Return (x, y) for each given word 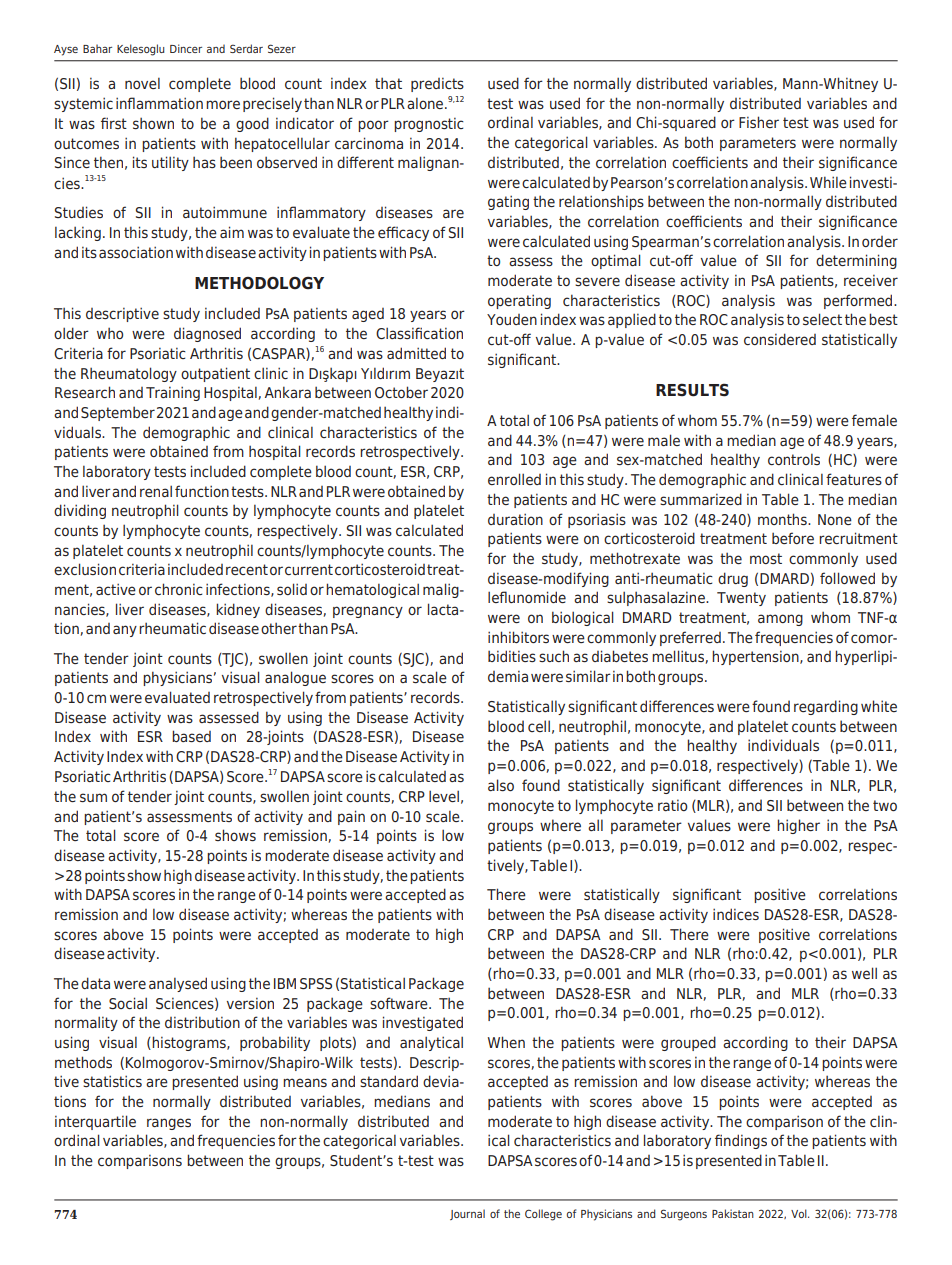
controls (794, 459)
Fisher (759, 122)
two (885, 806)
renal (156, 491)
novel (142, 83)
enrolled (514, 479)
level (444, 796)
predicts (437, 85)
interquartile (95, 1122)
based (191, 736)
